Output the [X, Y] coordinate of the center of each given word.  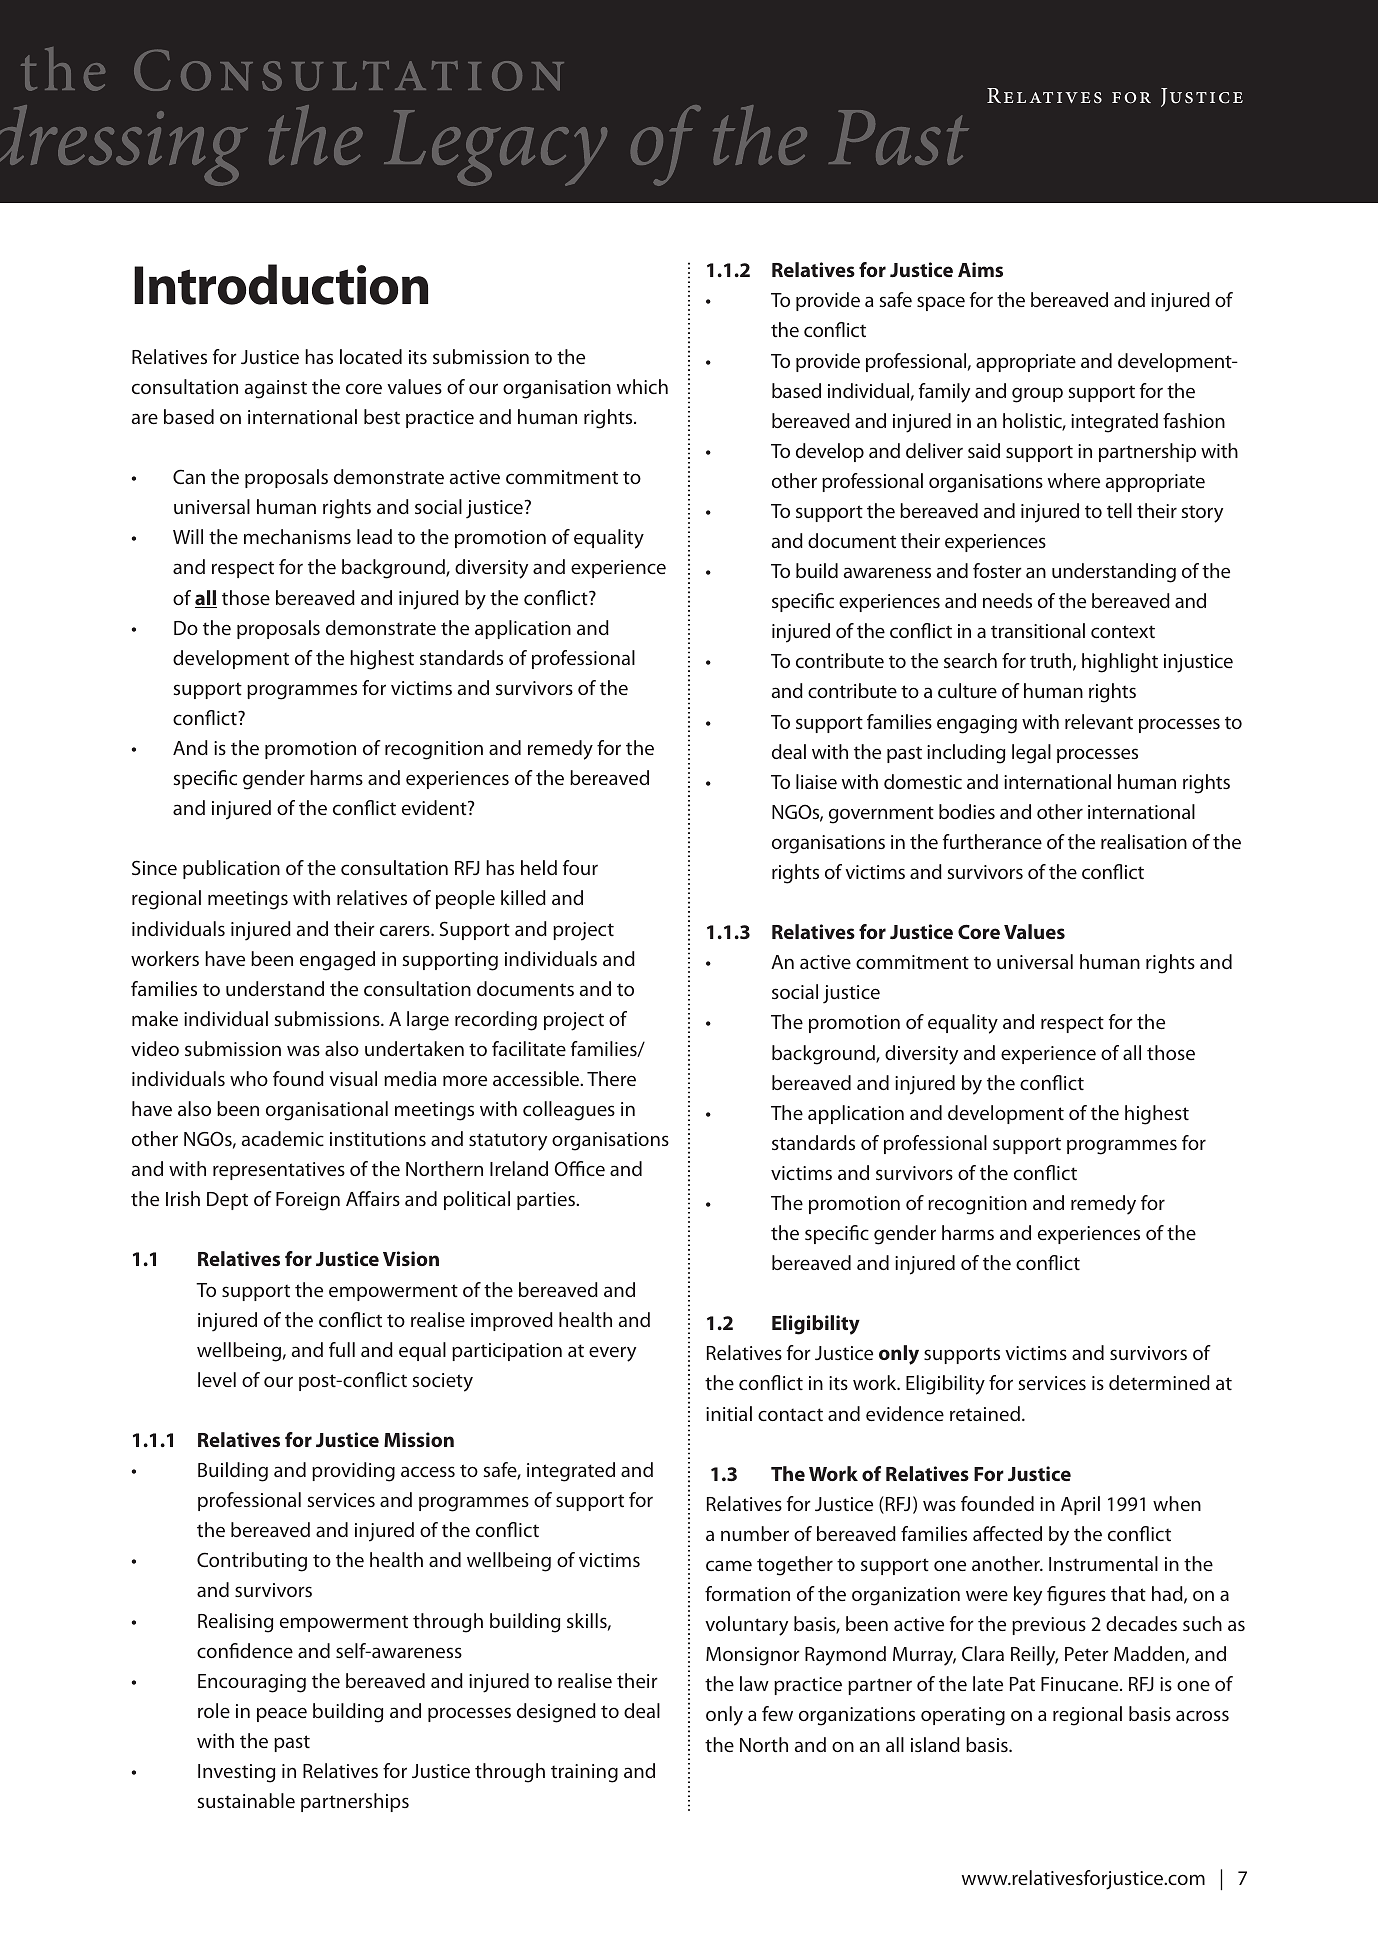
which [642, 386]
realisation [1144, 841]
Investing [236, 1773]
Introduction [281, 284]
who [249, 1078]
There [611, 1078]
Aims [980, 269]
